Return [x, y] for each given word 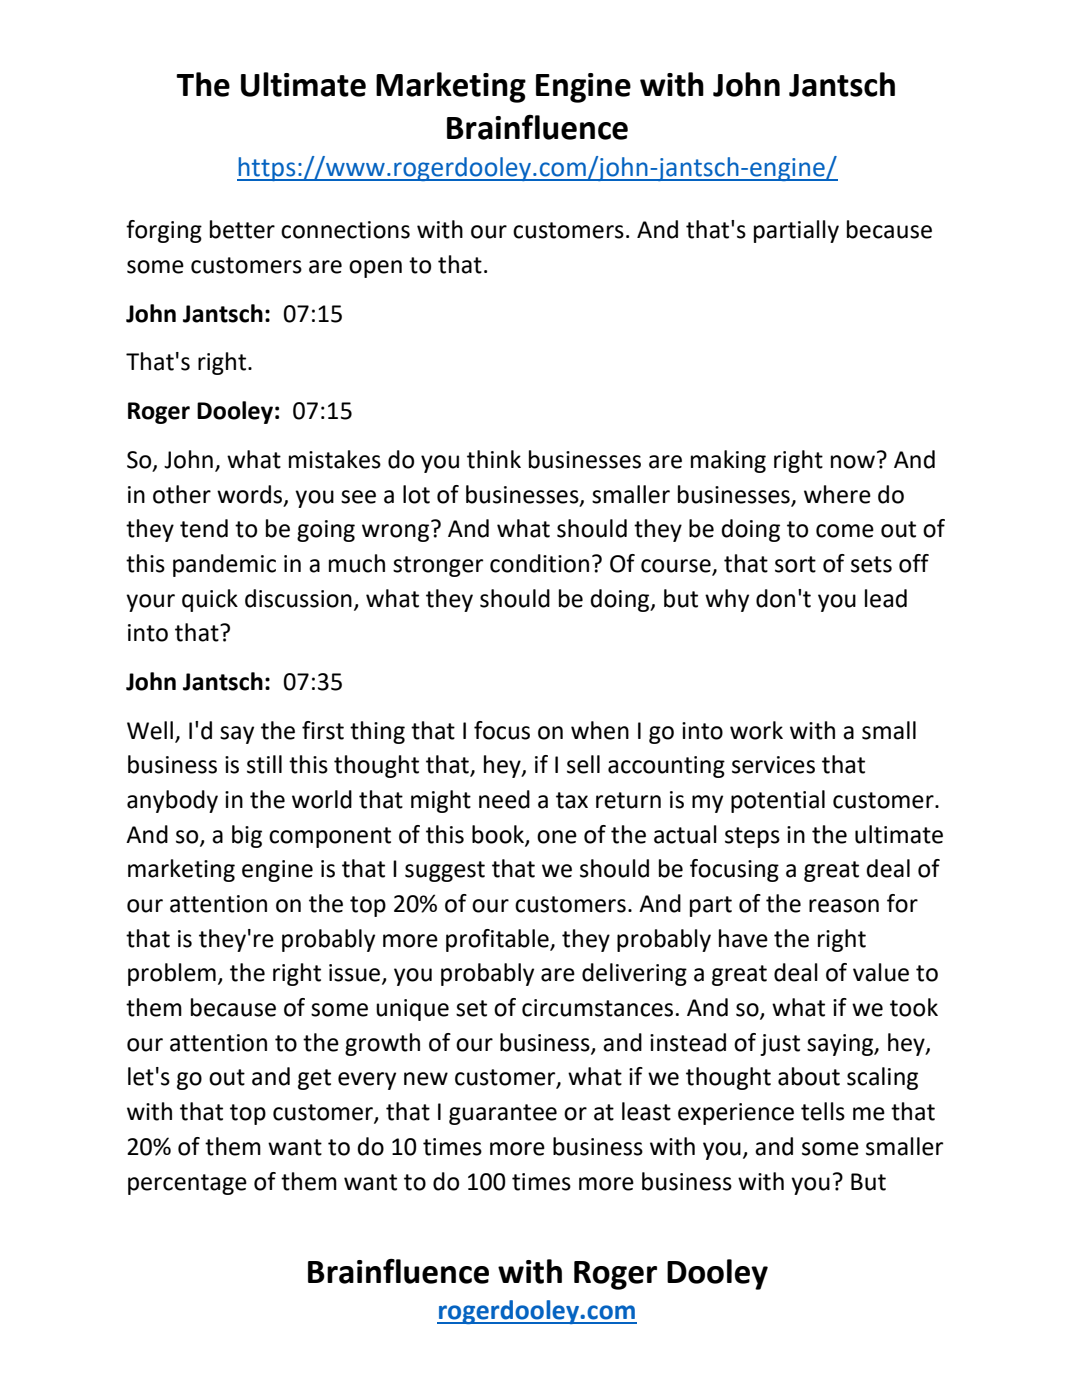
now [853, 462]
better [242, 229]
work [756, 730]
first [323, 730]
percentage [187, 1184]
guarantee [503, 1114]
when [600, 730]
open [375, 269]
